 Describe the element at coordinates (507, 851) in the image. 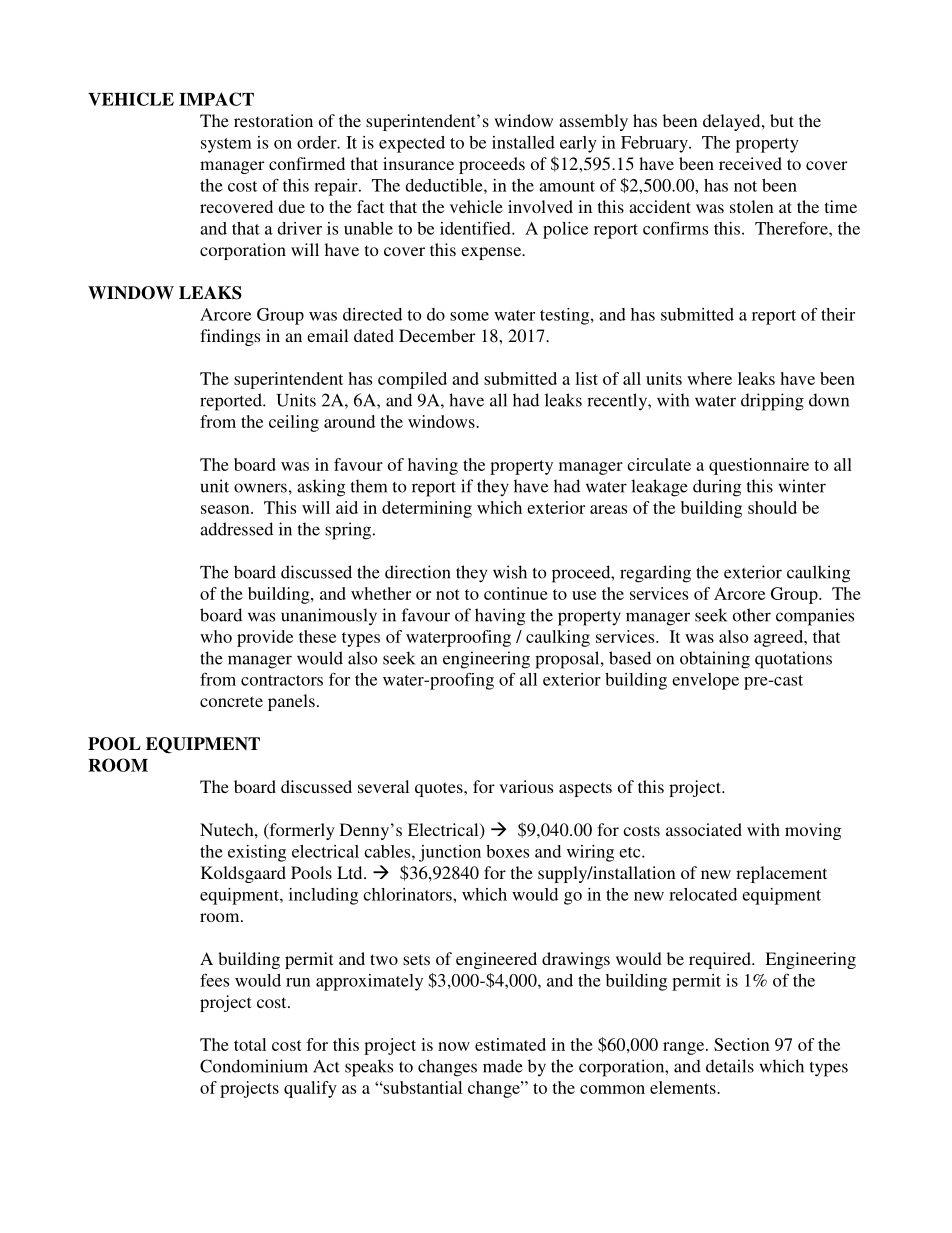

I see `boxes` at that location.
